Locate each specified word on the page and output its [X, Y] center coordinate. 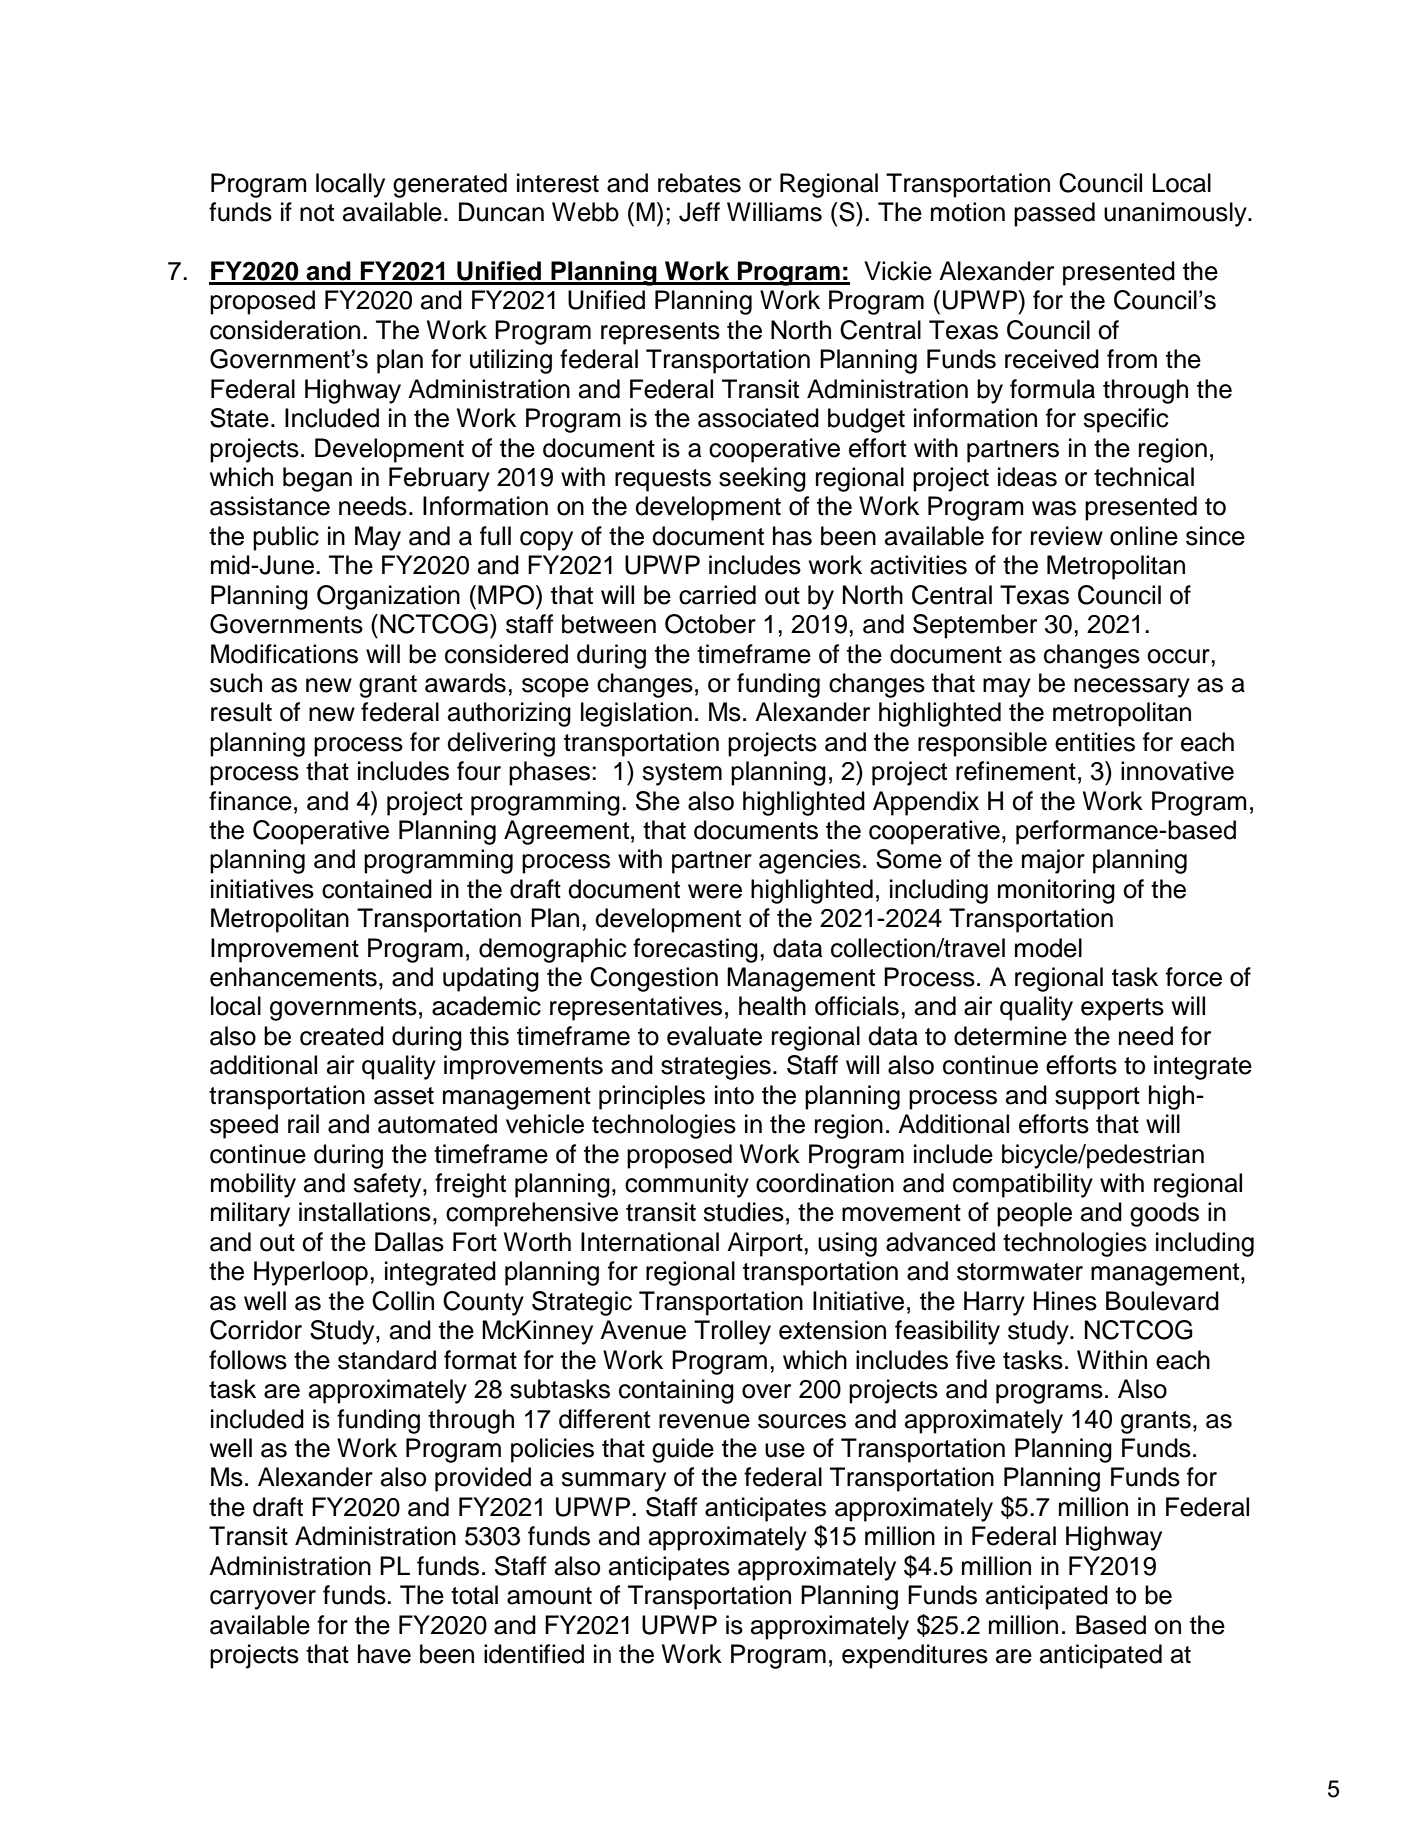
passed [1054, 214]
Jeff [699, 212]
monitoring [1056, 891]
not [317, 213]
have [384, 1654]
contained [377, 889]
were [715, 891]
